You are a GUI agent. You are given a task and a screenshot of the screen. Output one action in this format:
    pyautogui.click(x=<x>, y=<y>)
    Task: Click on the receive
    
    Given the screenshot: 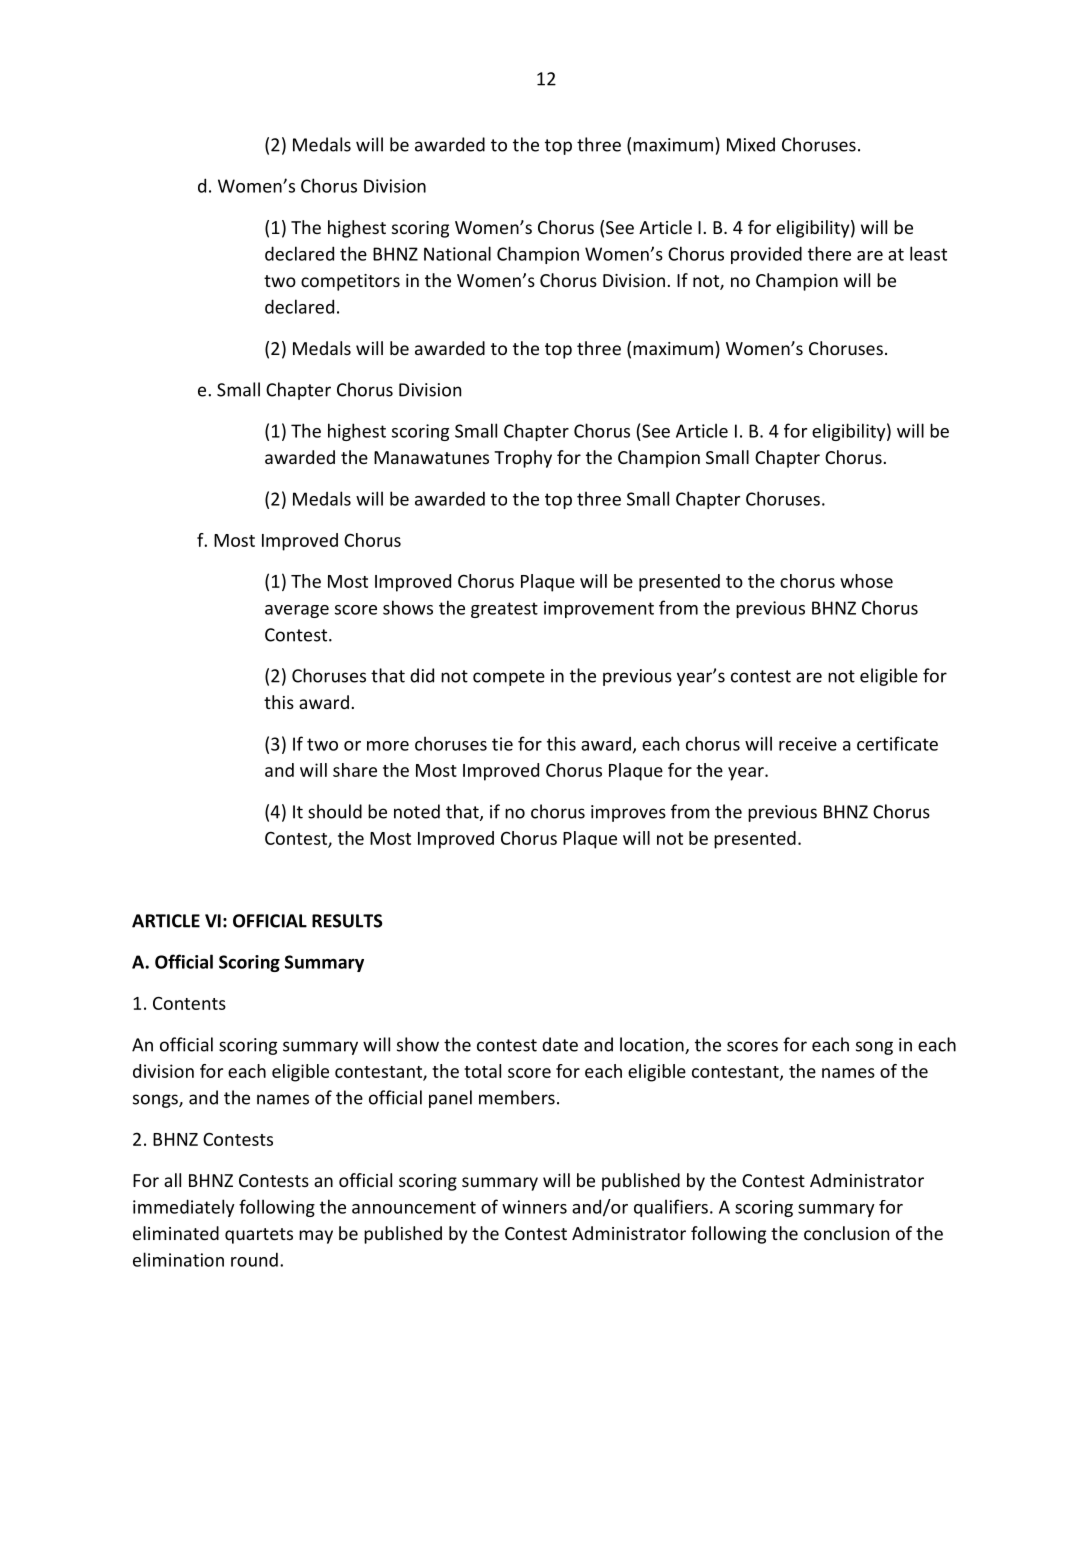 What is the action you would take?
    pyautogui.click(x=808, y=744)
